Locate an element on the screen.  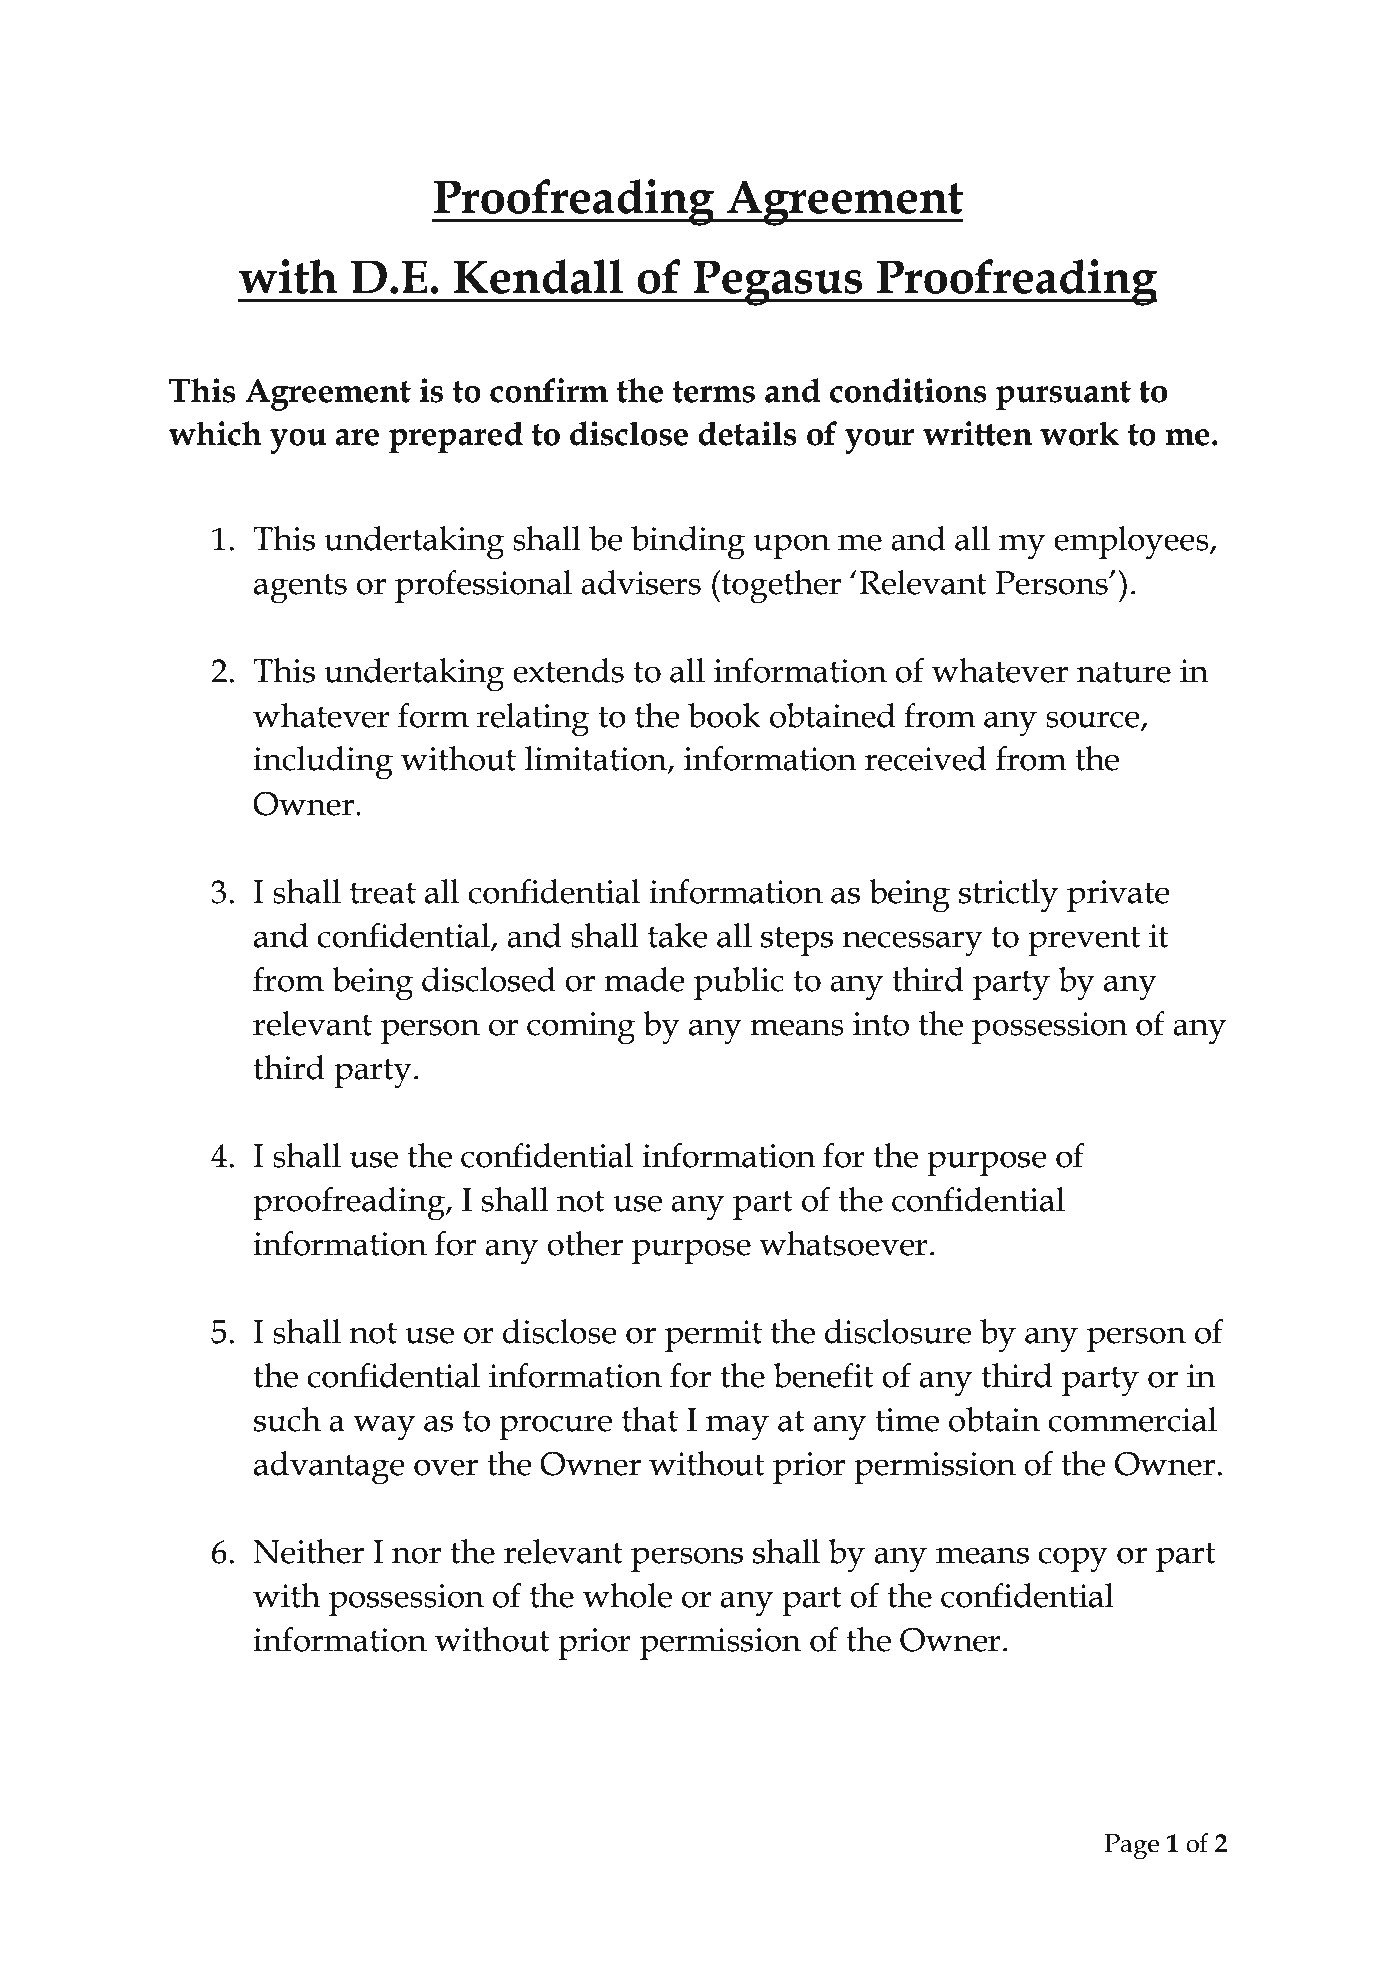
pursuant is located at coordinates (1063, 396).
